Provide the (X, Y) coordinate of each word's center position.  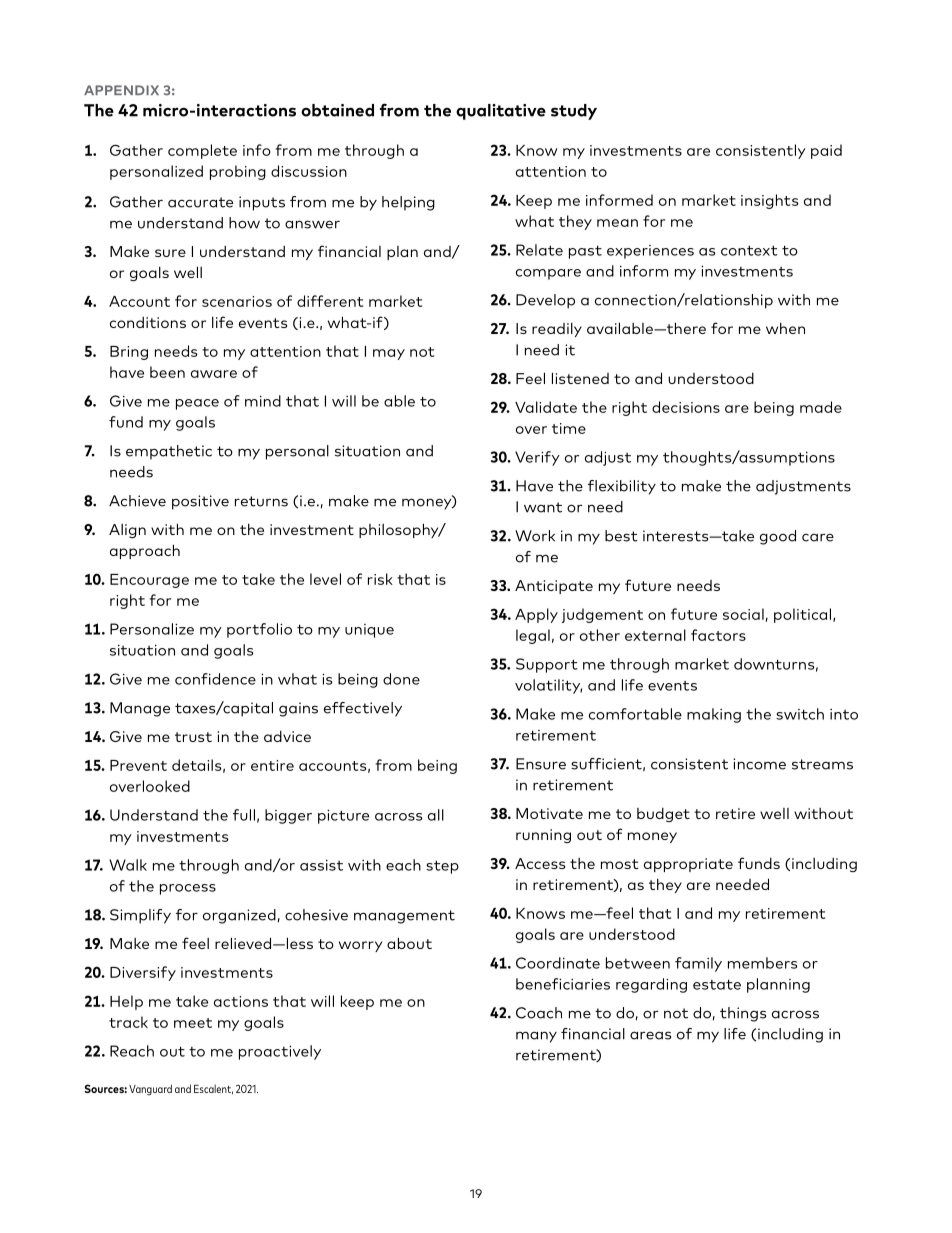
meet (193, 1023)
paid (826, 151)
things (743, 1014)
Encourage (149, 581)
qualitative (501, 112)
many (536, 1037)
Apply (536, 615)
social (743, 614)
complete (202, 151)
